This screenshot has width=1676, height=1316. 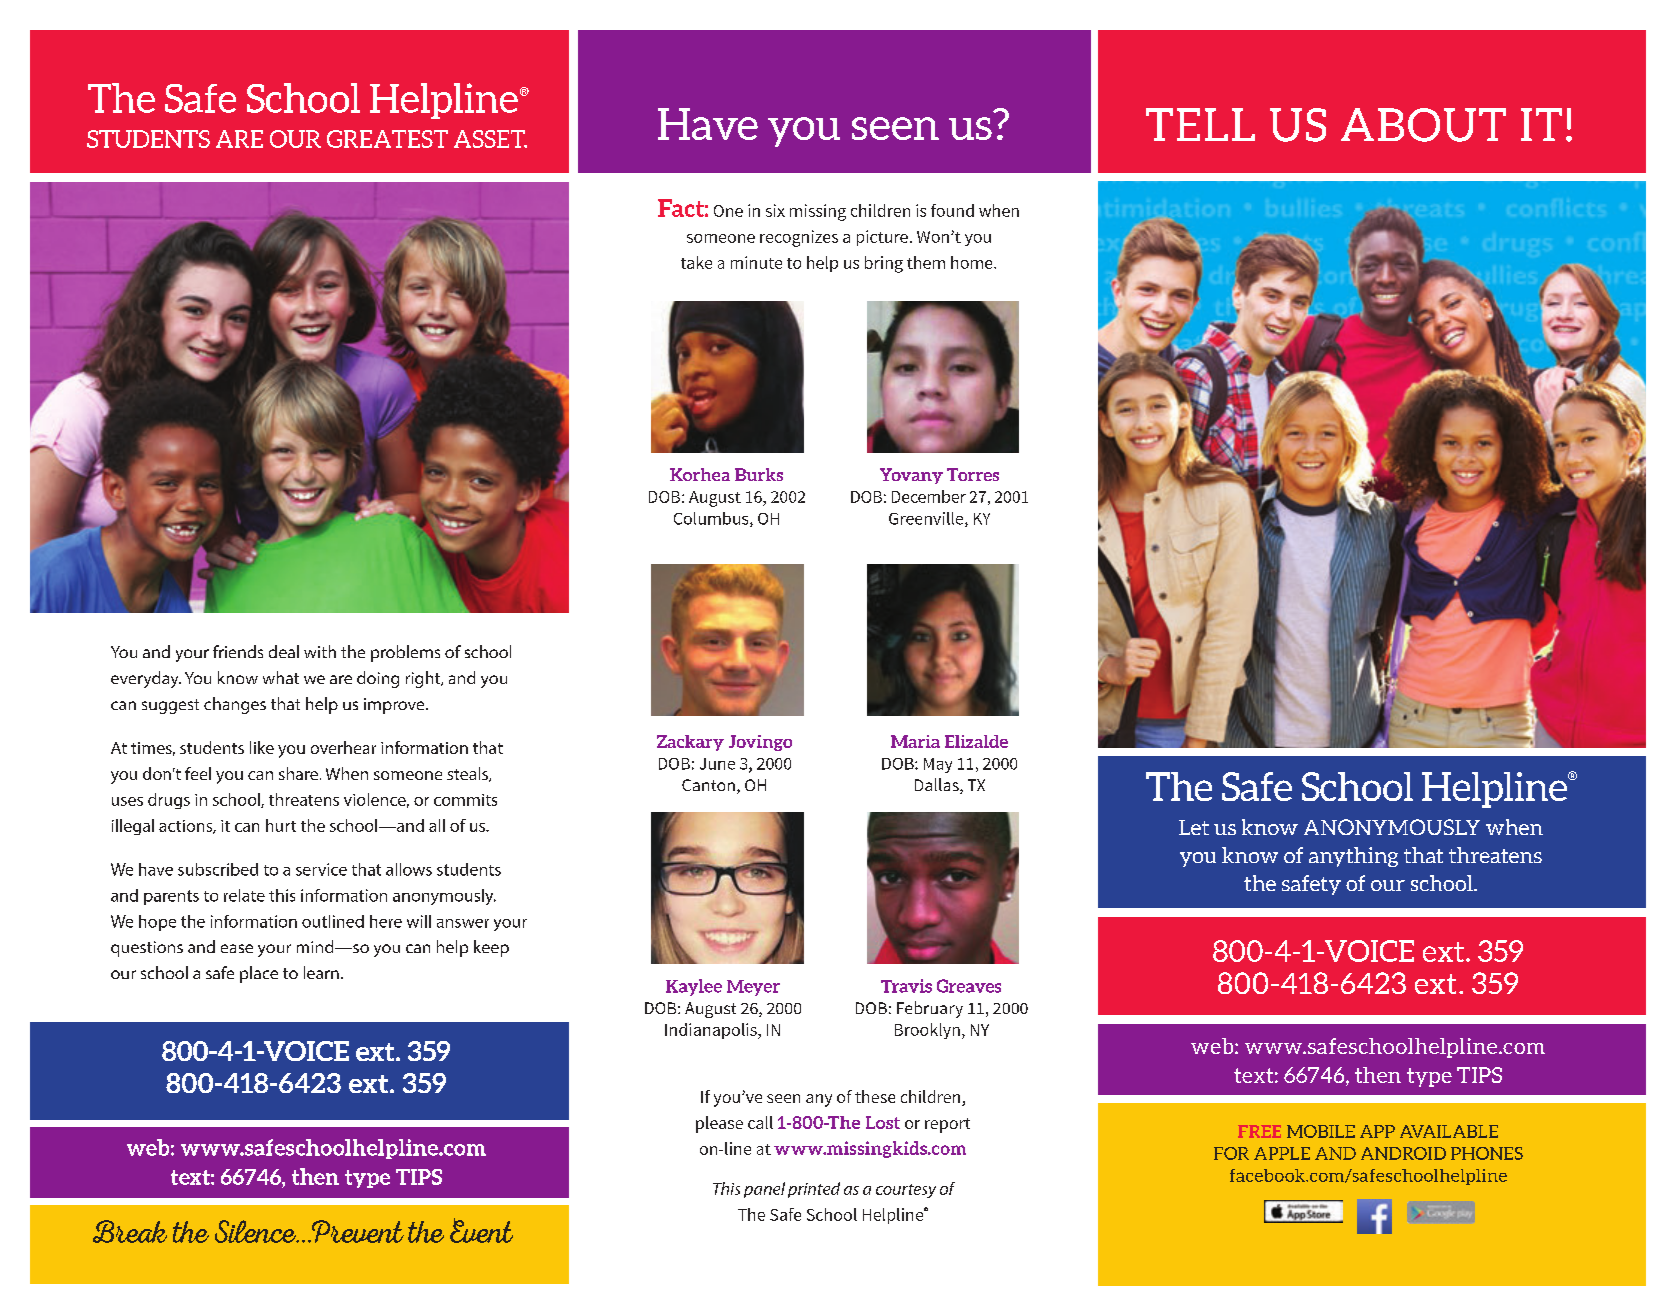 I want to click on GREATEST, so click(x=387, y=139).
